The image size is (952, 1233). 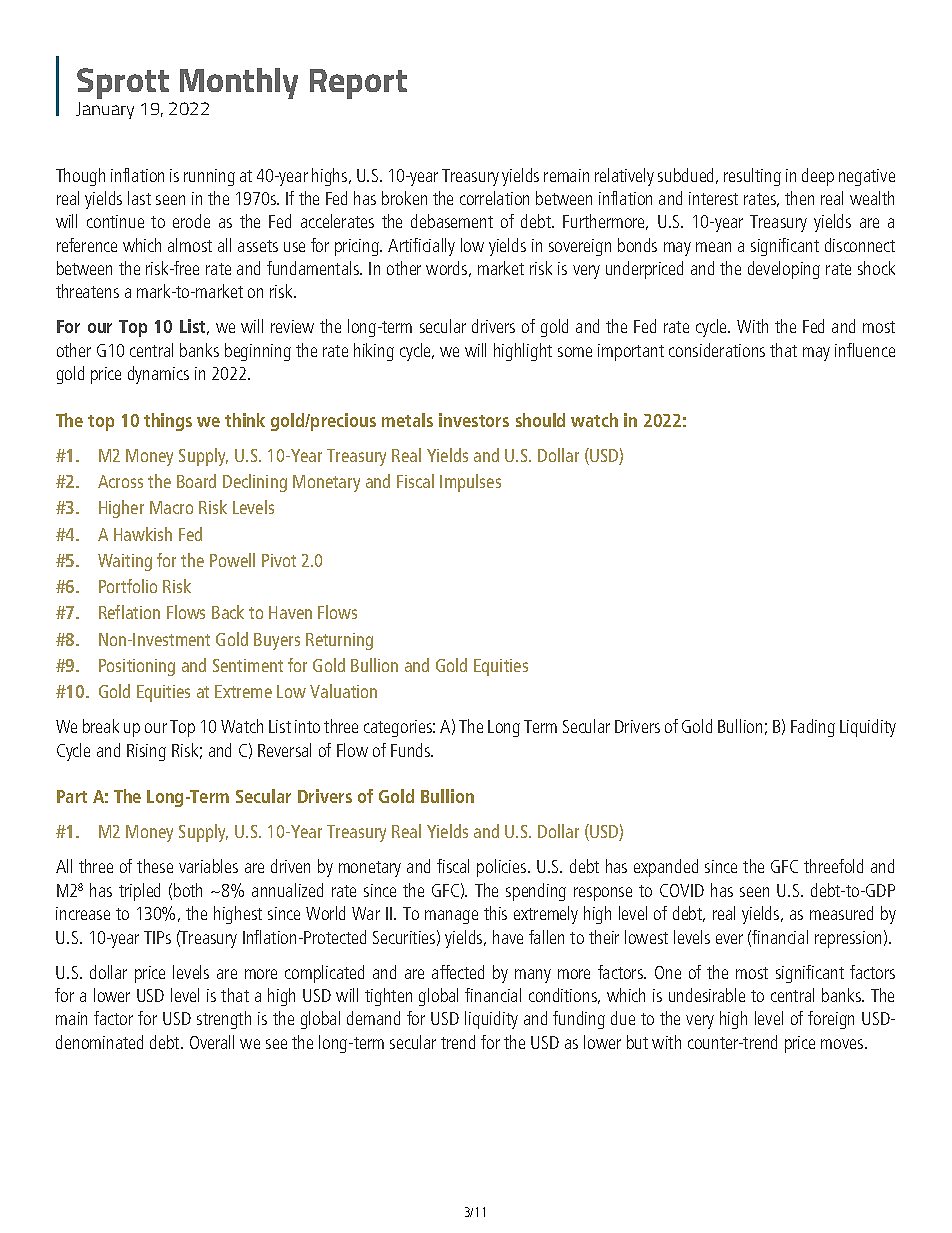 I want to click on Impulses, so click(x=470, y=483).
